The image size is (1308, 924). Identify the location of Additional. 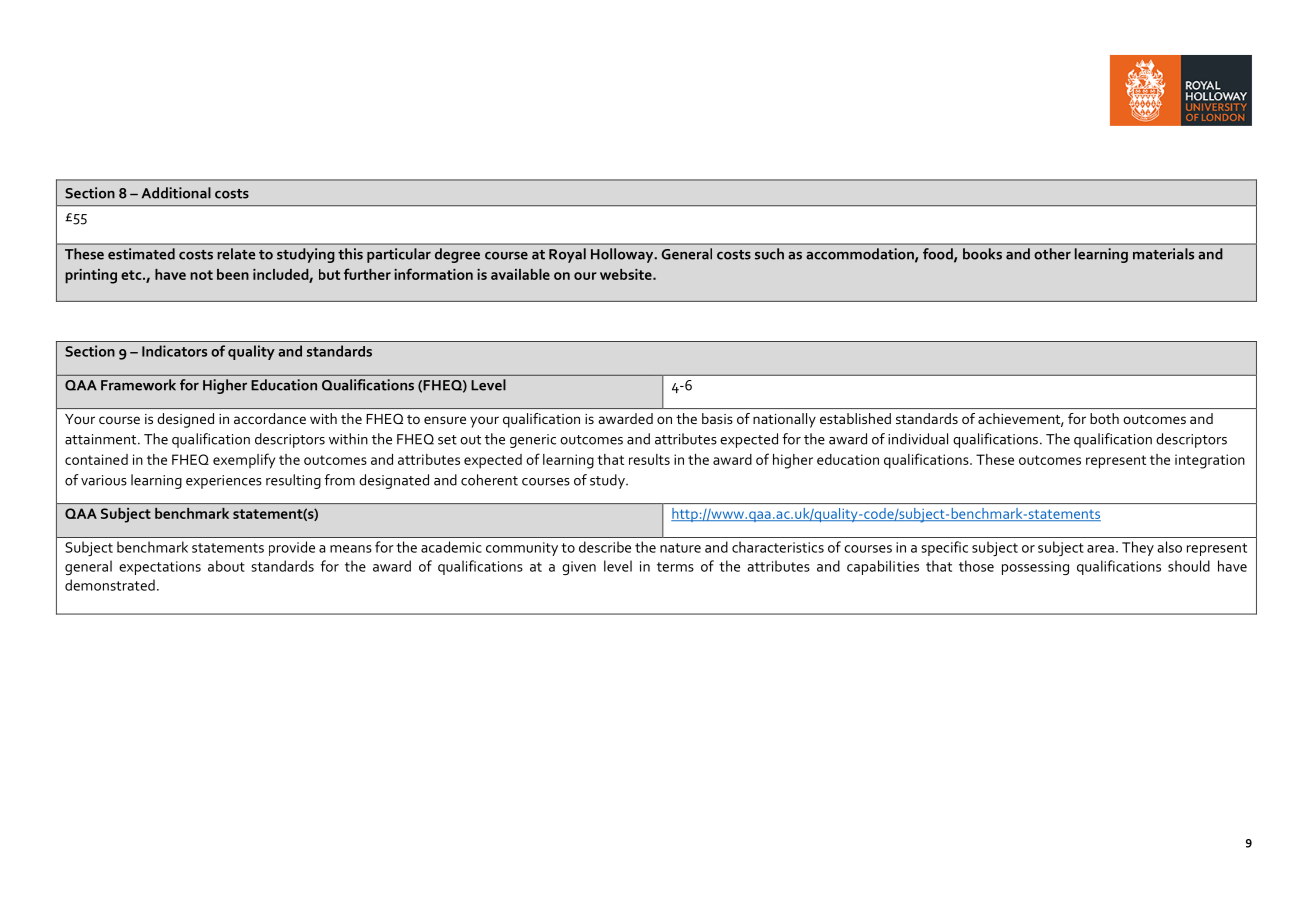
(176, 193).
